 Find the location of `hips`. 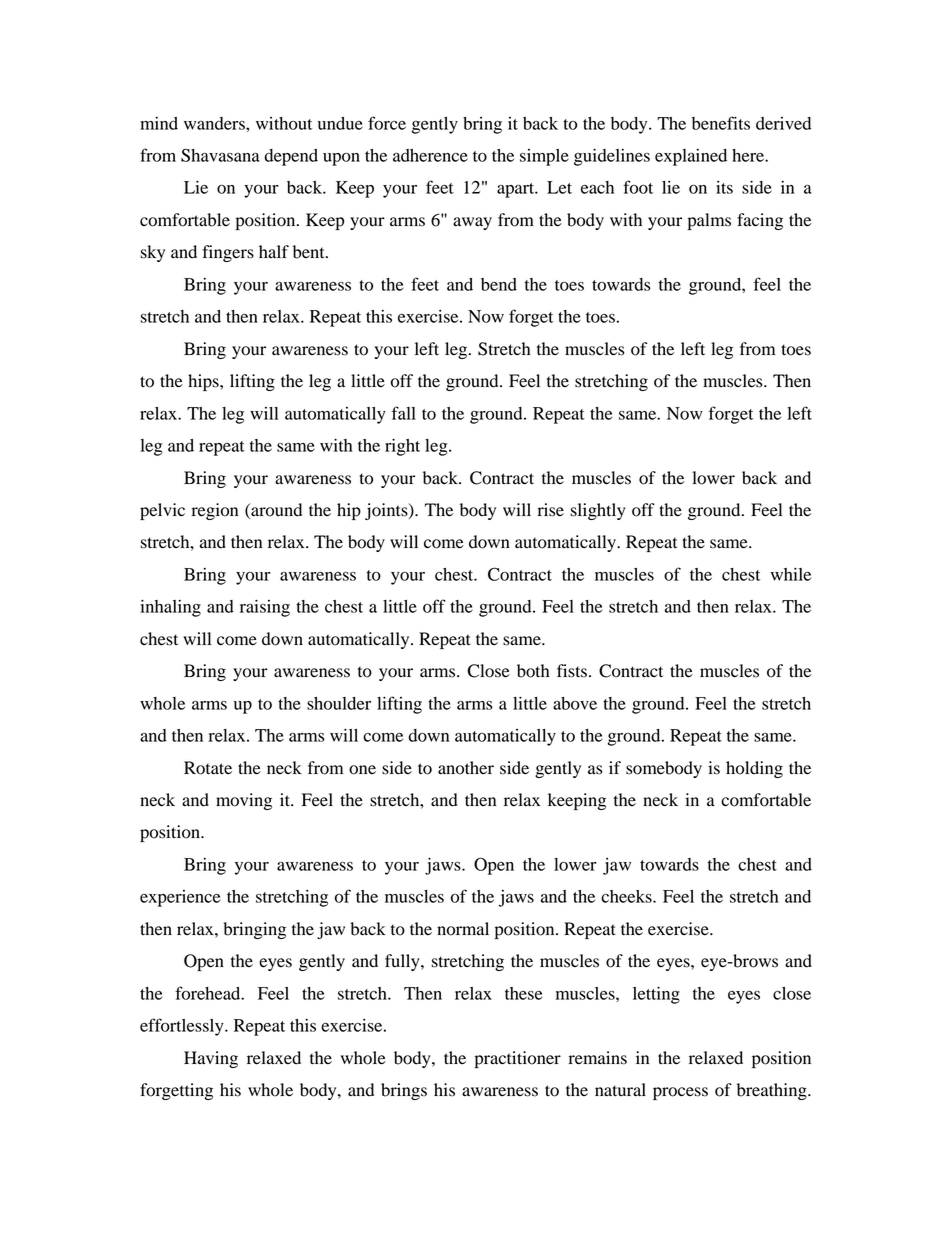

hips is located at coordinates (204, 382).
